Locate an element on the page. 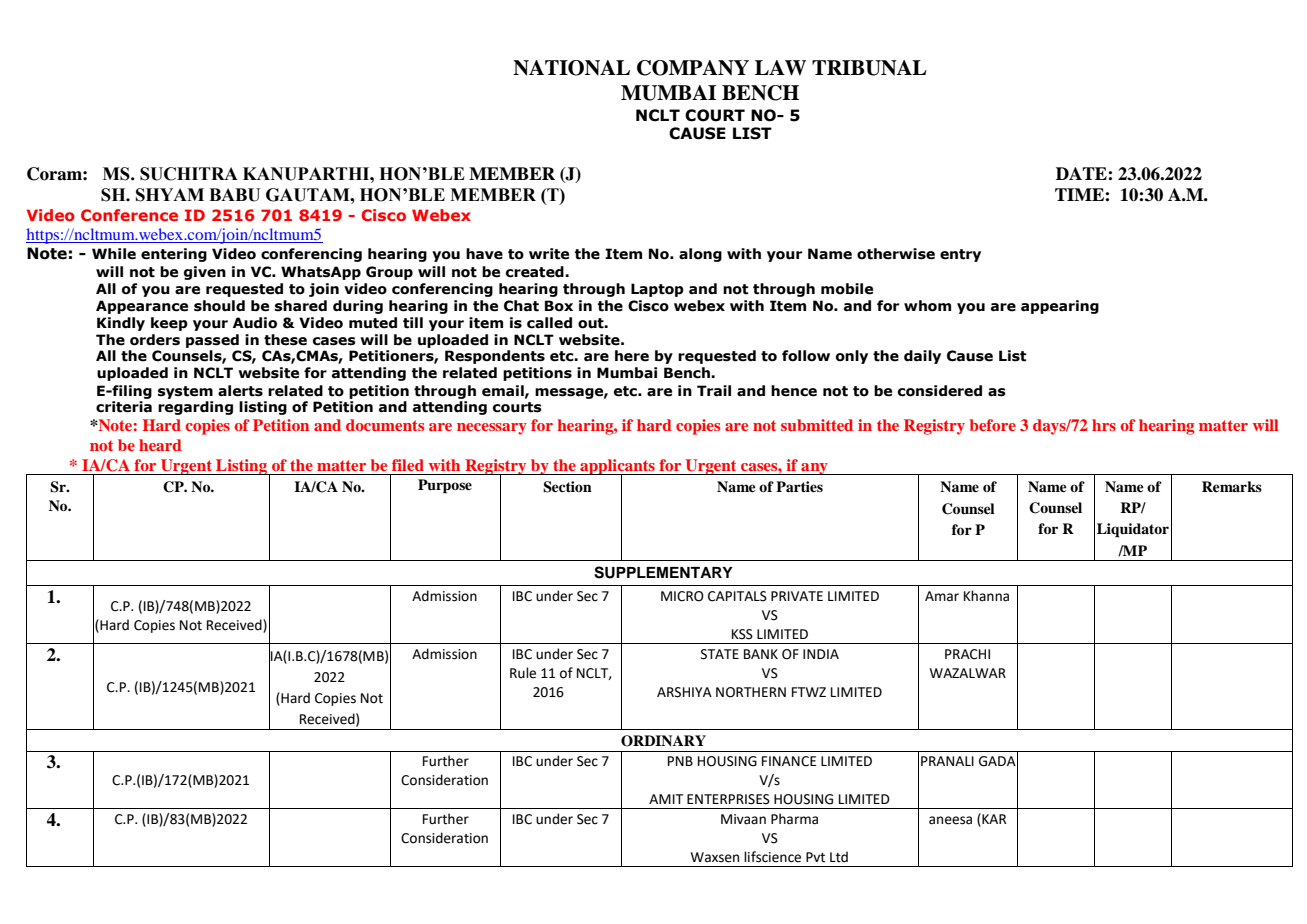  COMPANY is located at coordinates (693, 68).
